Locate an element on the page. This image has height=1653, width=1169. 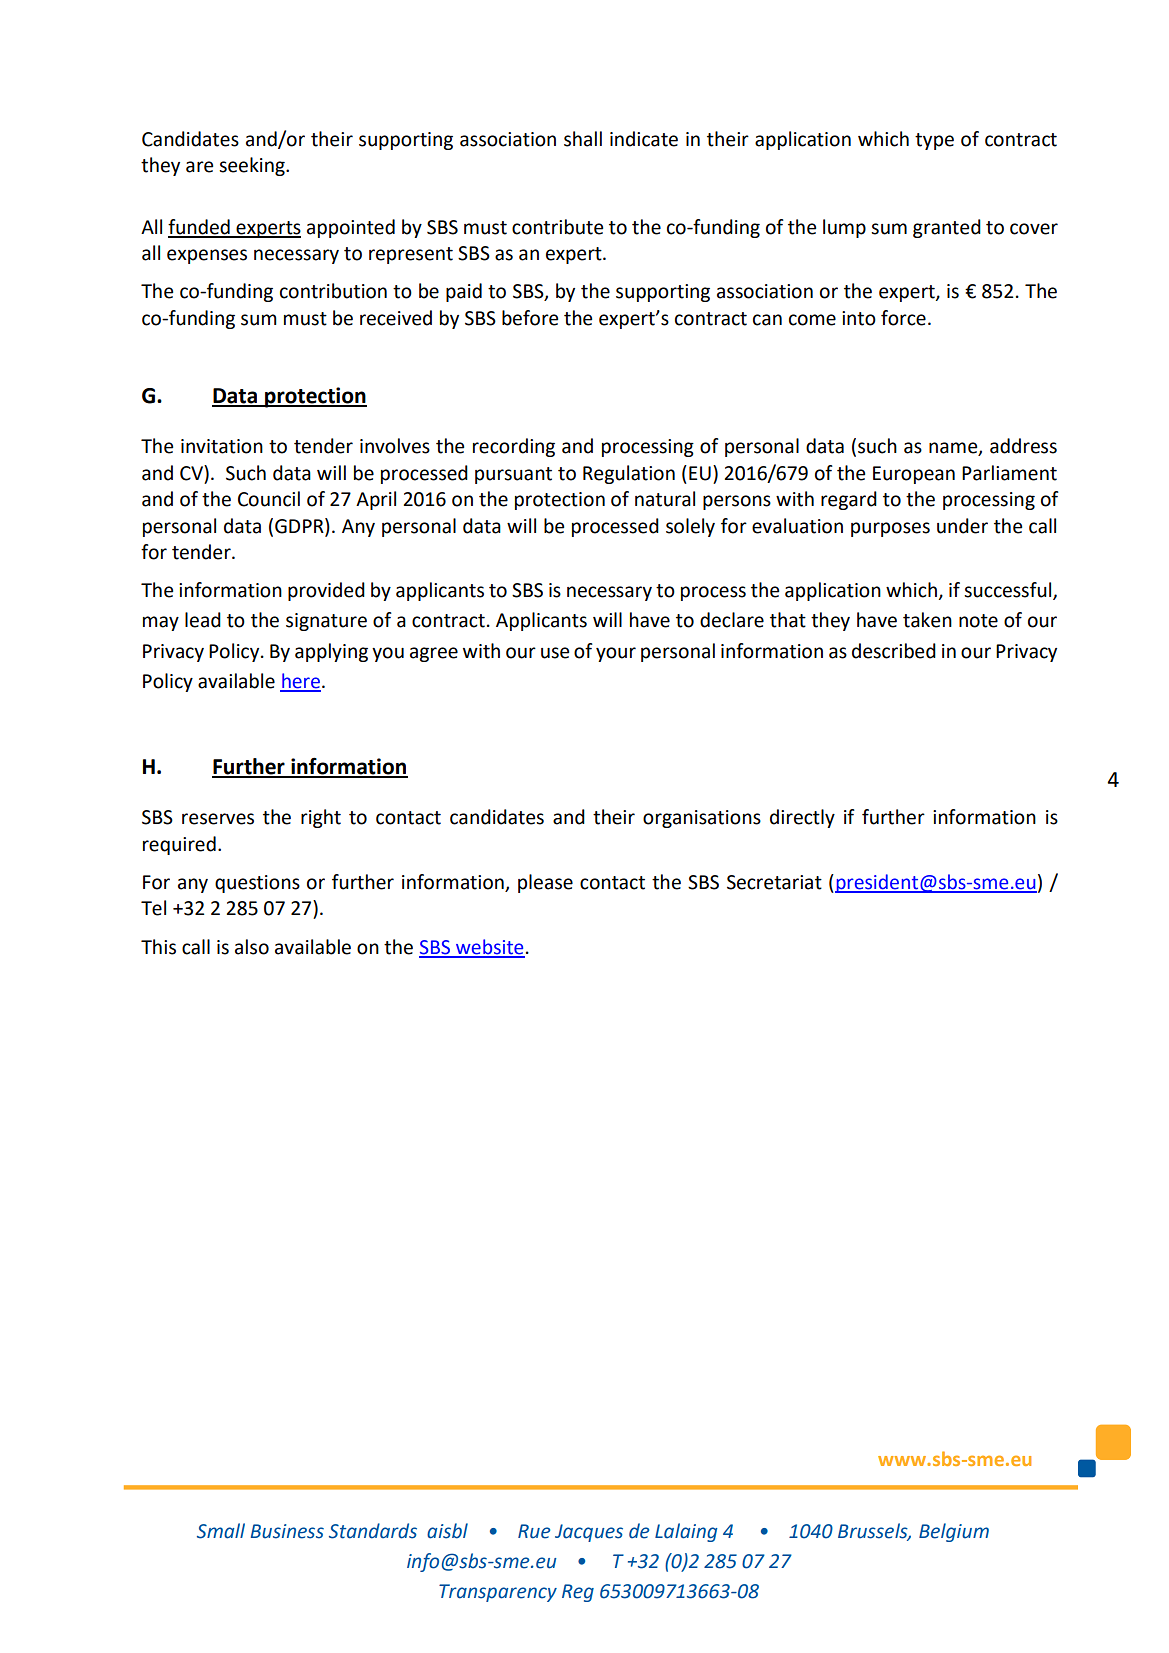
seeking is located at coordinates (253, 166).
